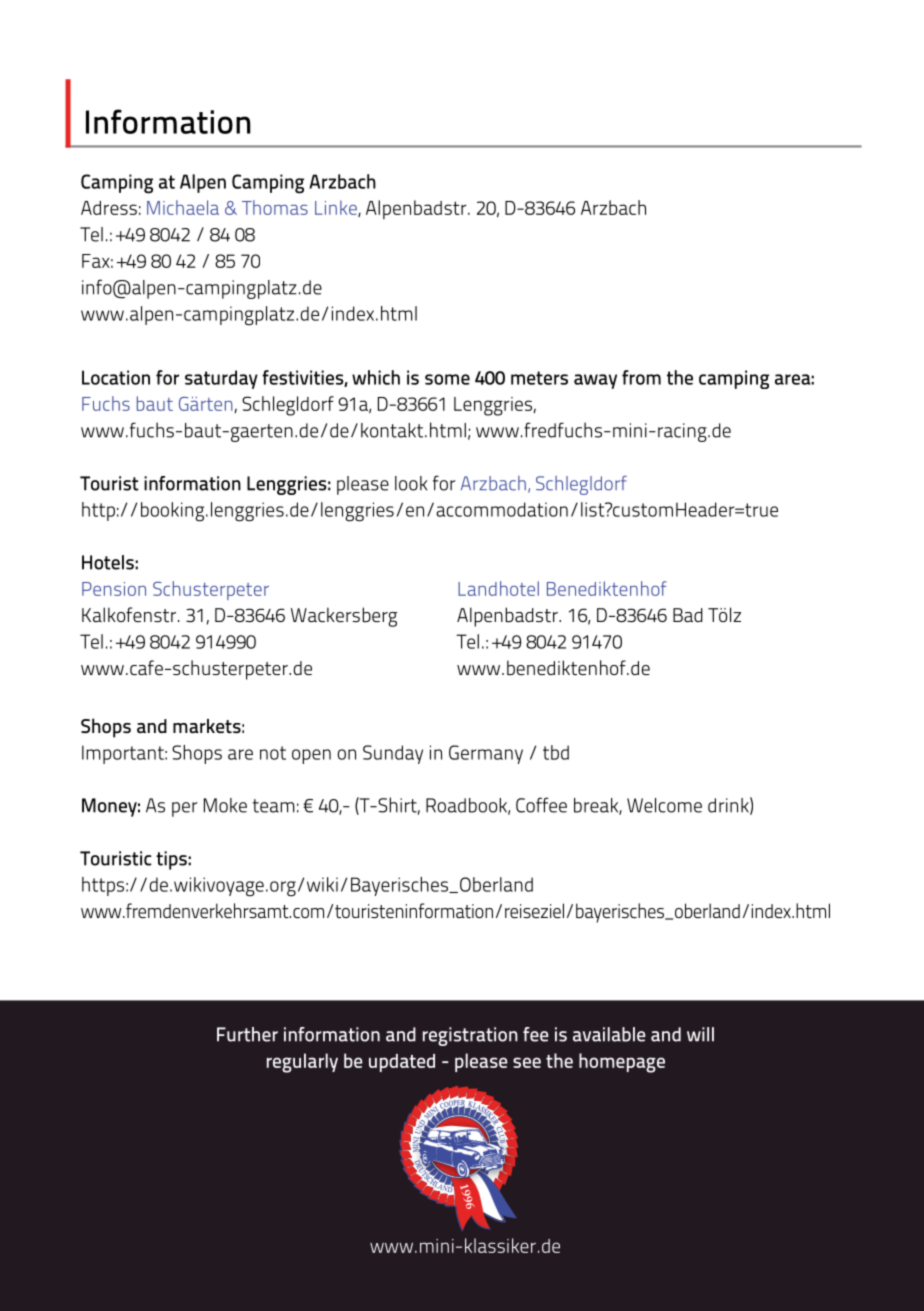 This page has height=1311, width=924. Describe the element at coordinates (664, 805) in the page. I see `Welcome` at that location.
